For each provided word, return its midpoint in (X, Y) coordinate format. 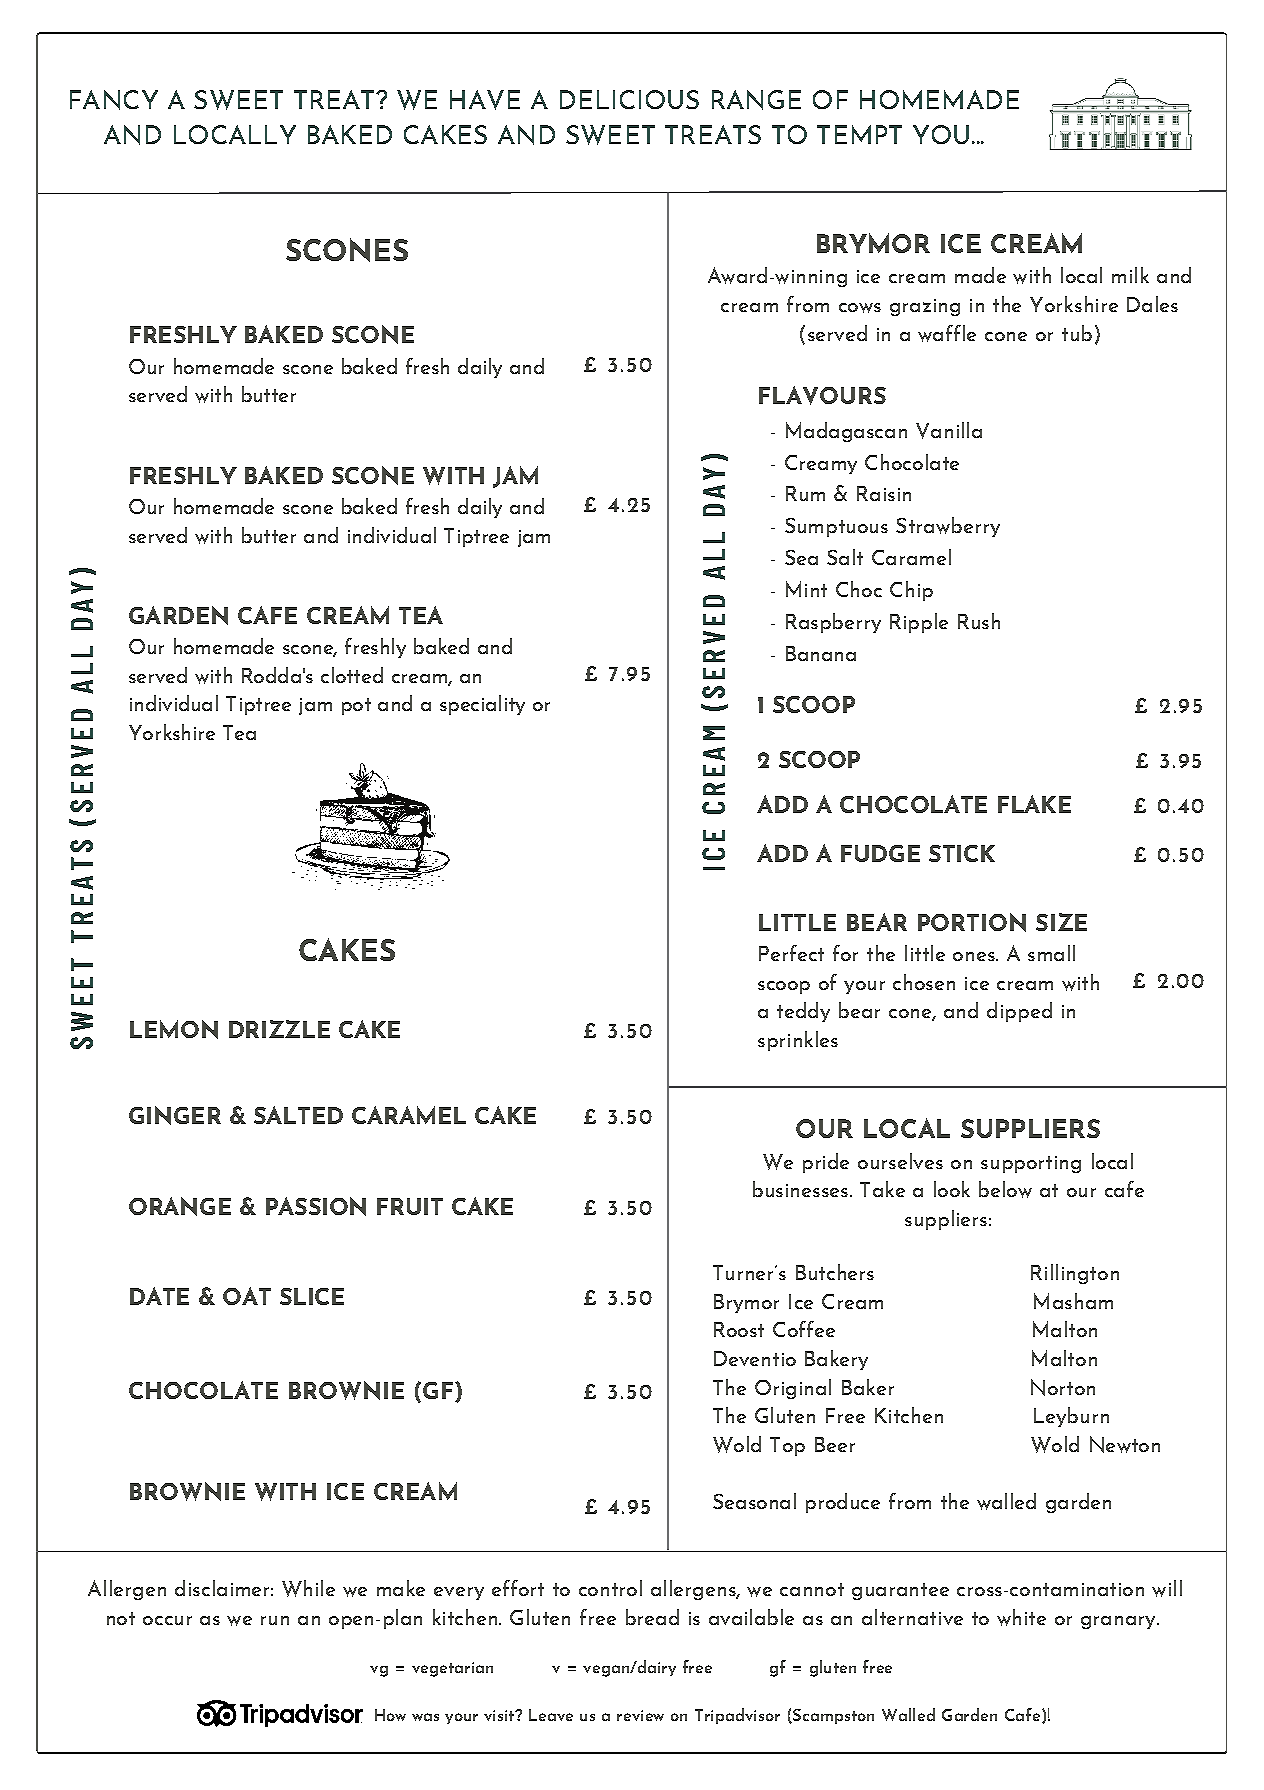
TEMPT (859, 134)
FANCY (114, 100)
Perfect (791, 953)
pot (356, 706)
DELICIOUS (629, 99)
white (1021, 1617)
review (640, 1715)
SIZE (1061, 922)
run (275, 1620)
